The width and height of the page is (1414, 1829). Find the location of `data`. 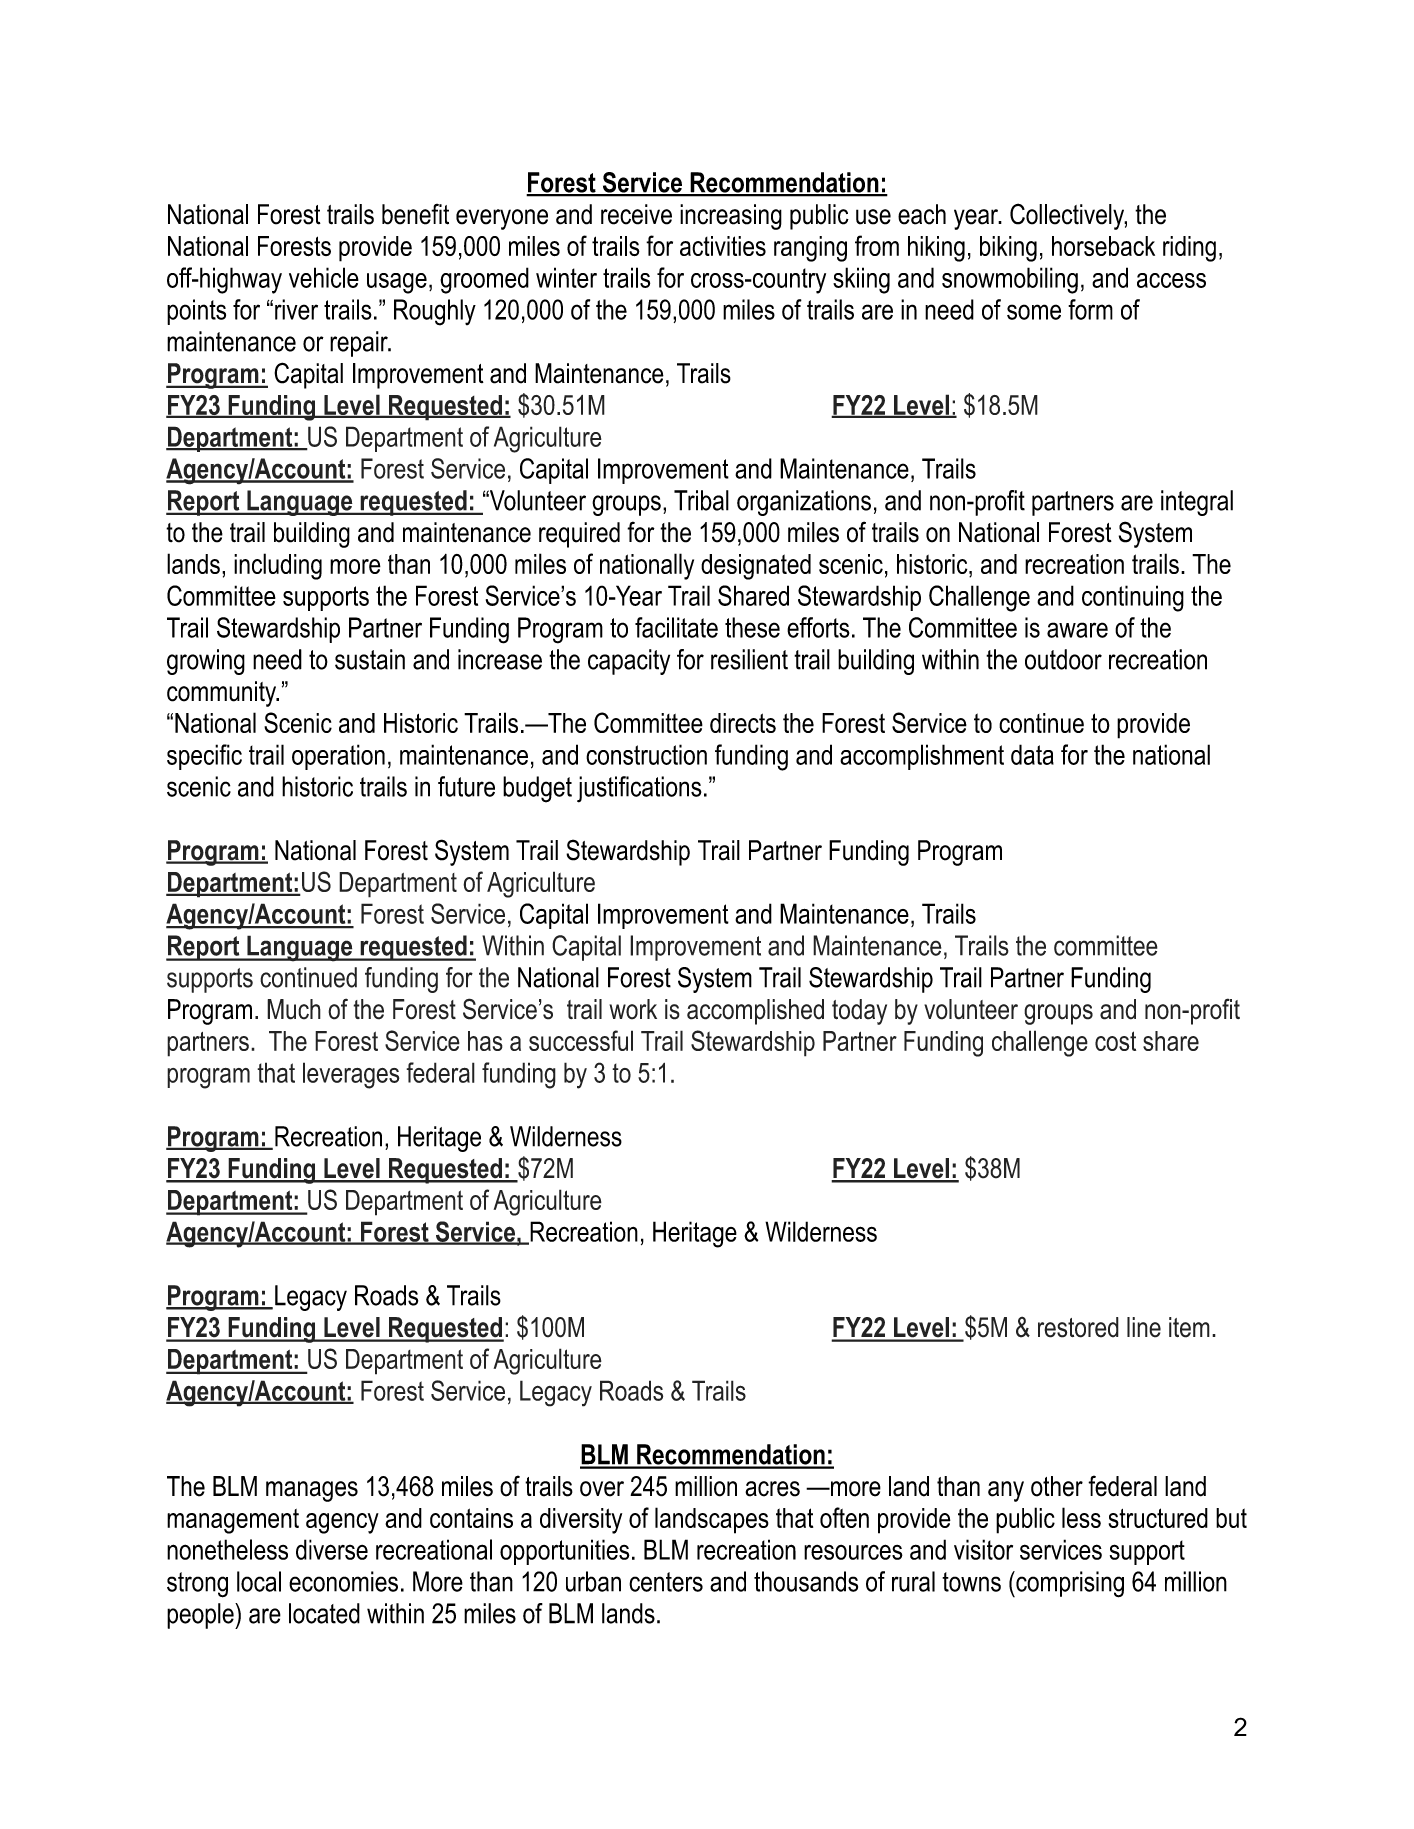

data is located at coordinates (1032, 754).
